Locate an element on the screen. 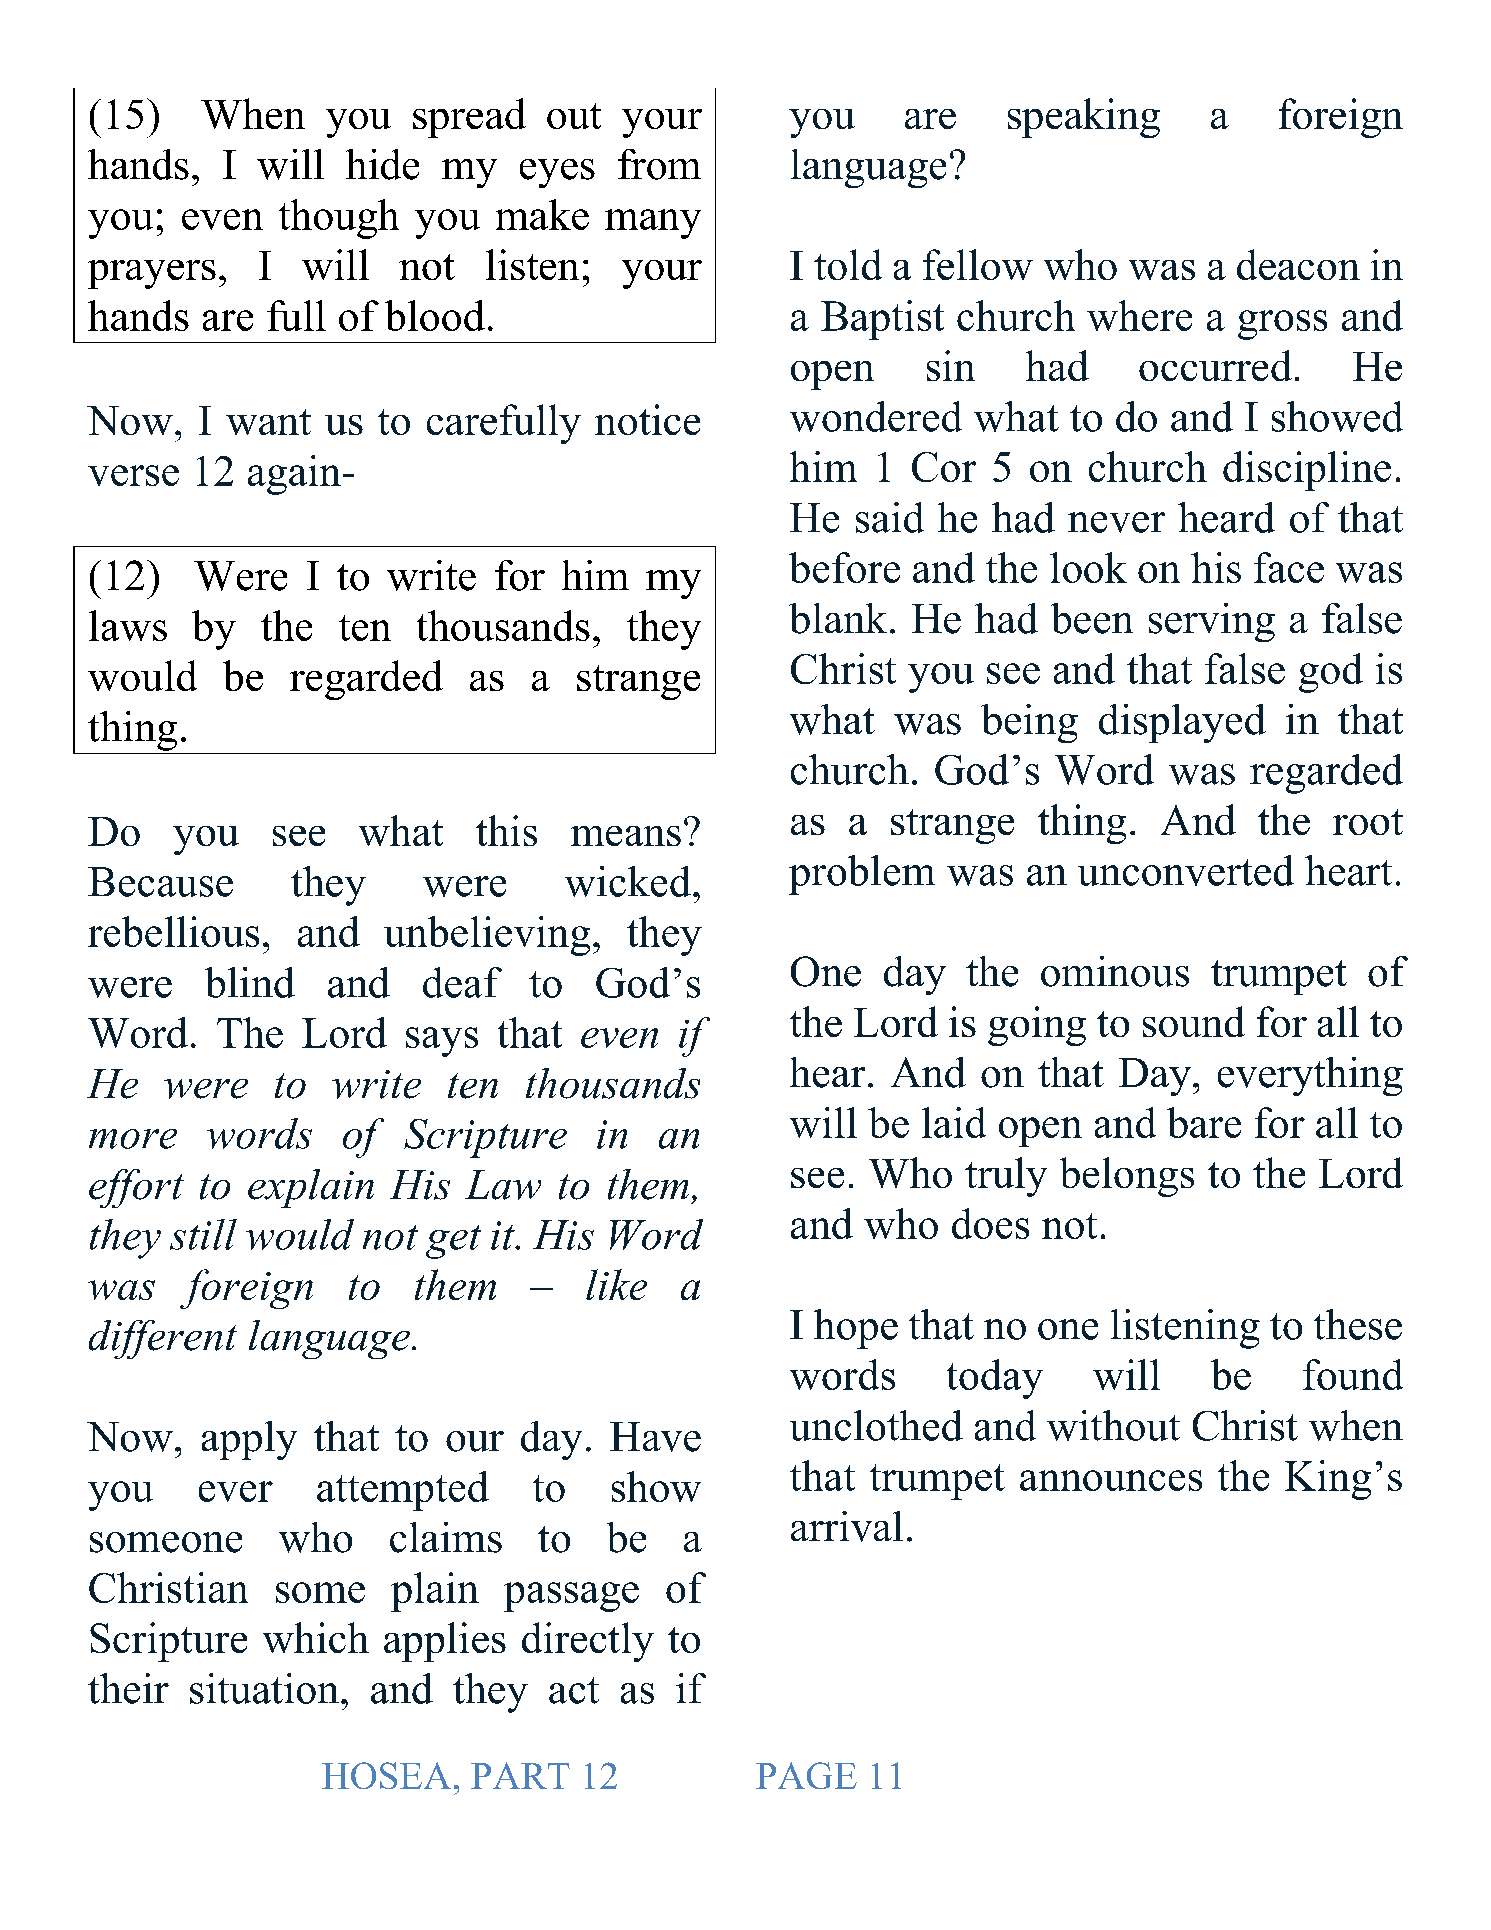 This screenshot has height=1930, width=1491. PAGE is located at coordinates (806, 1775).
